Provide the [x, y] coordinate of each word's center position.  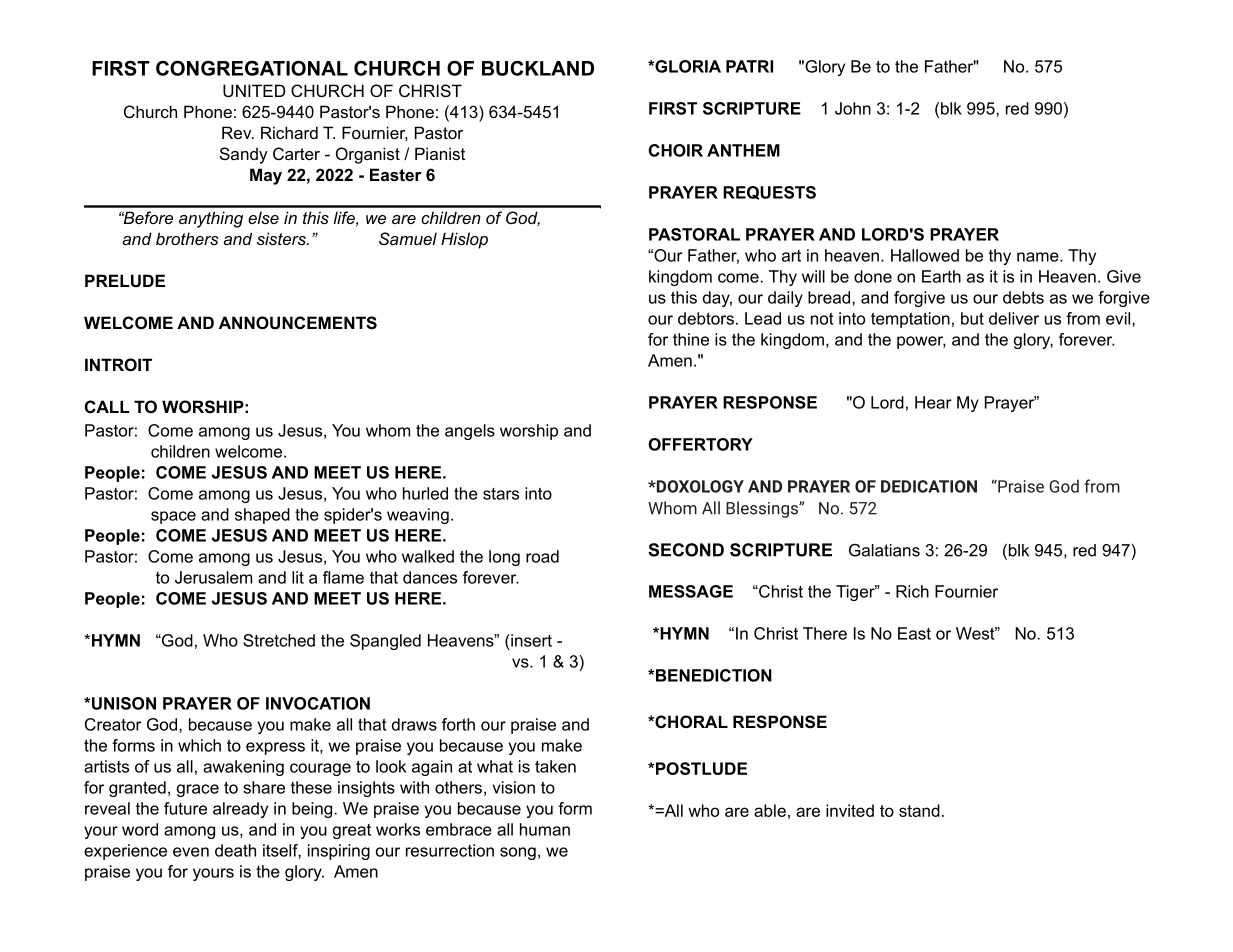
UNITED [254, 90]
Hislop [464, 240]
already [240, 810]
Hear [933, 402]
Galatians [884, 550]
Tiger [856, 593]
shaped [262, 516]
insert [530, 640]
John [853, 108]
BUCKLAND [538, 68]
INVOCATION [318, 703]
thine [691, 339]
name [1039, 257]
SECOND [686, 550]
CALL [107, 406]
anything [211, 219]
